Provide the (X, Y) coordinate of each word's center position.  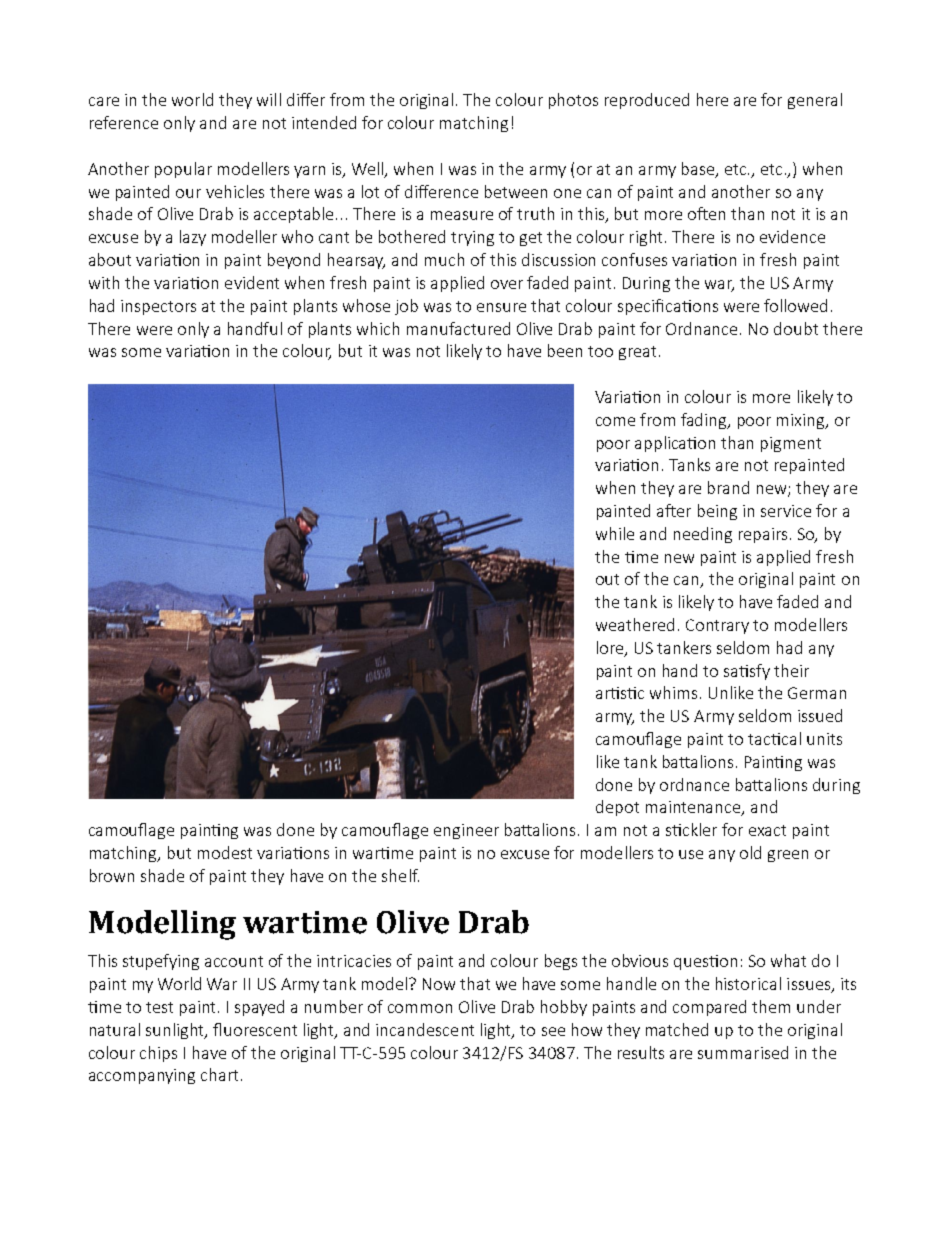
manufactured (458, 328)
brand (728, 487)
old (750, 852)
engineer (466, 831)
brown (112, 875)
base (699, 169)
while (615, 533)
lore (611, 648)
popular (183, 170)
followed (795, 305)
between (516, 191)
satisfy (747, 672)
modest (225, 852)
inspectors (158, 307)
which (378, 328)
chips (158, 1054)
